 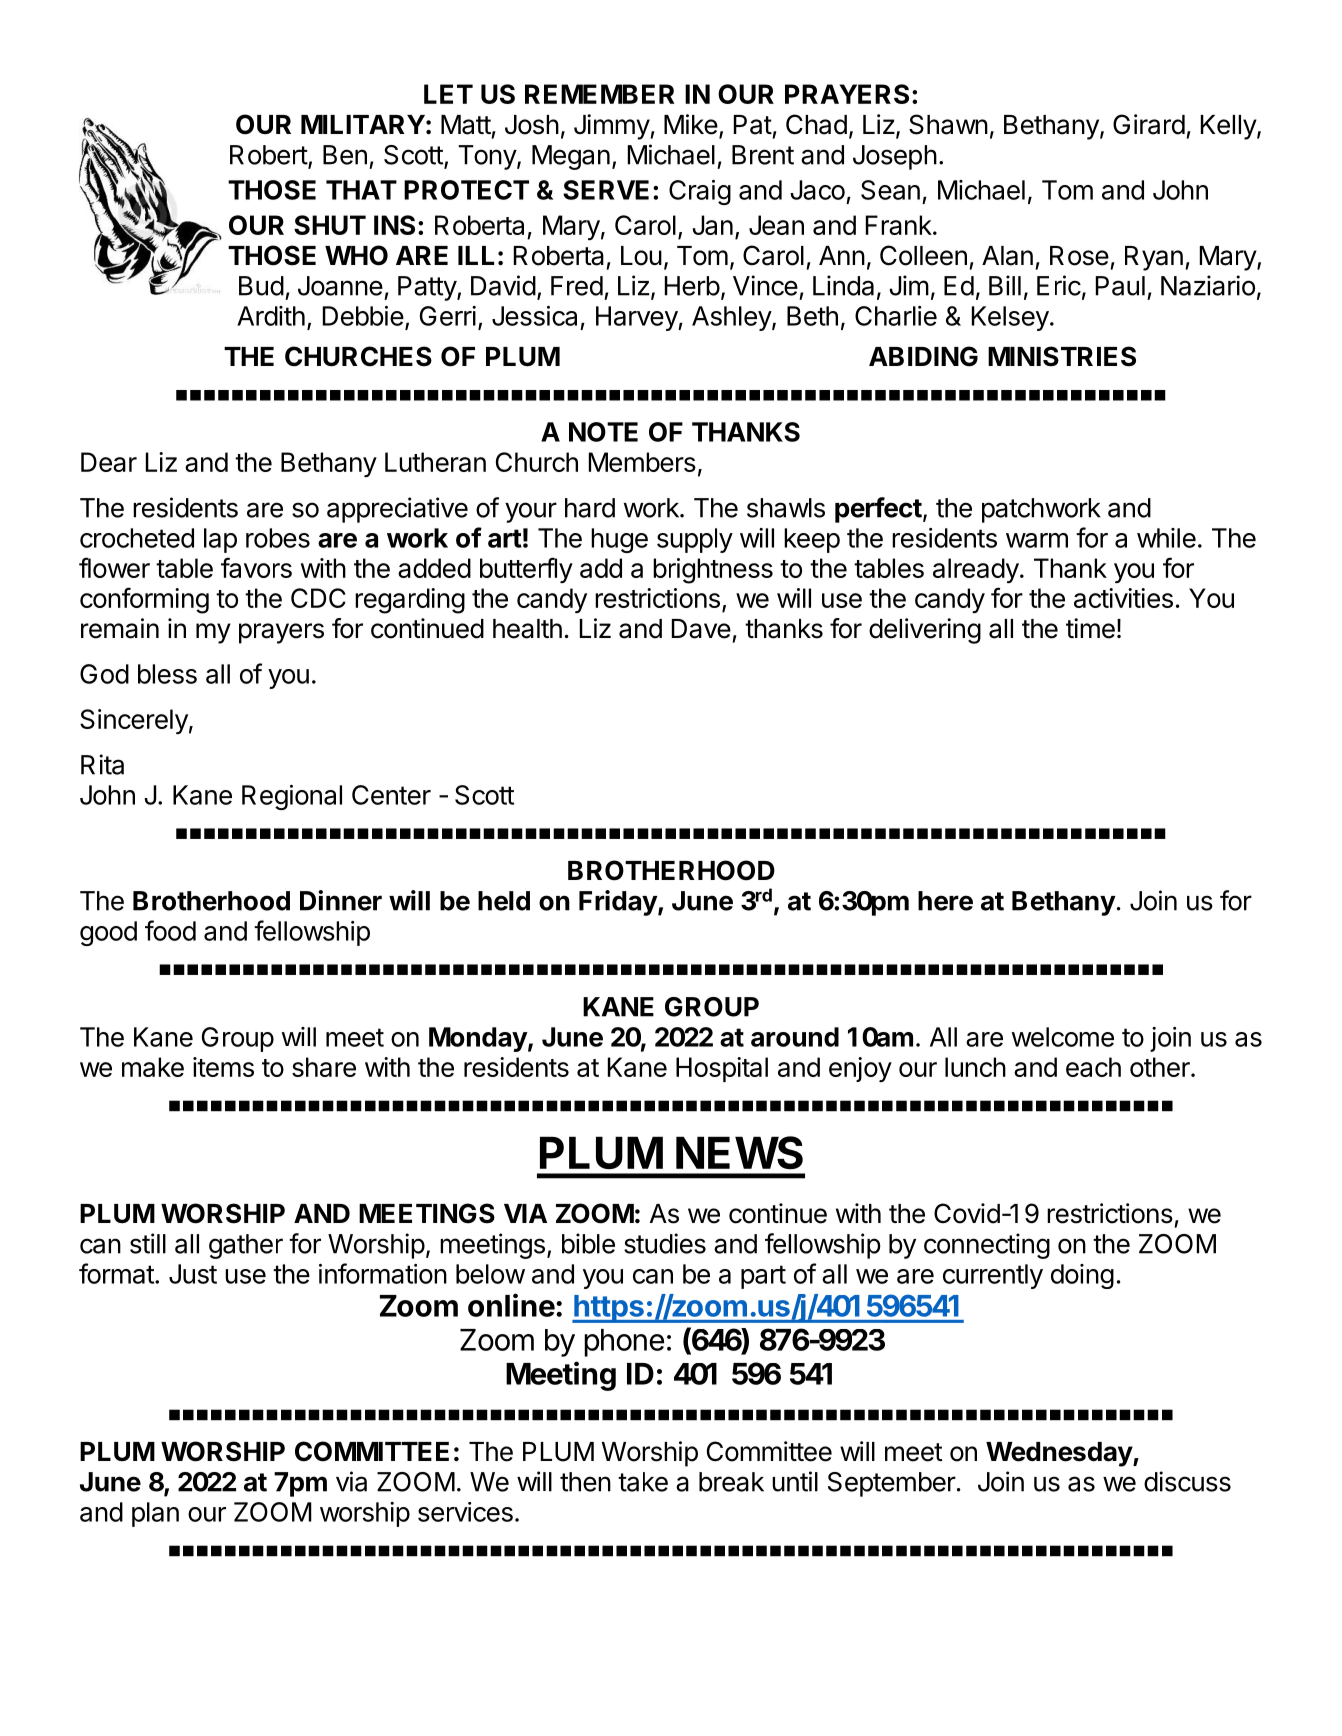 What do you see at coordinates (220, 540) in the screenshot?
I see `lap` at bounding box center [220, 540].
